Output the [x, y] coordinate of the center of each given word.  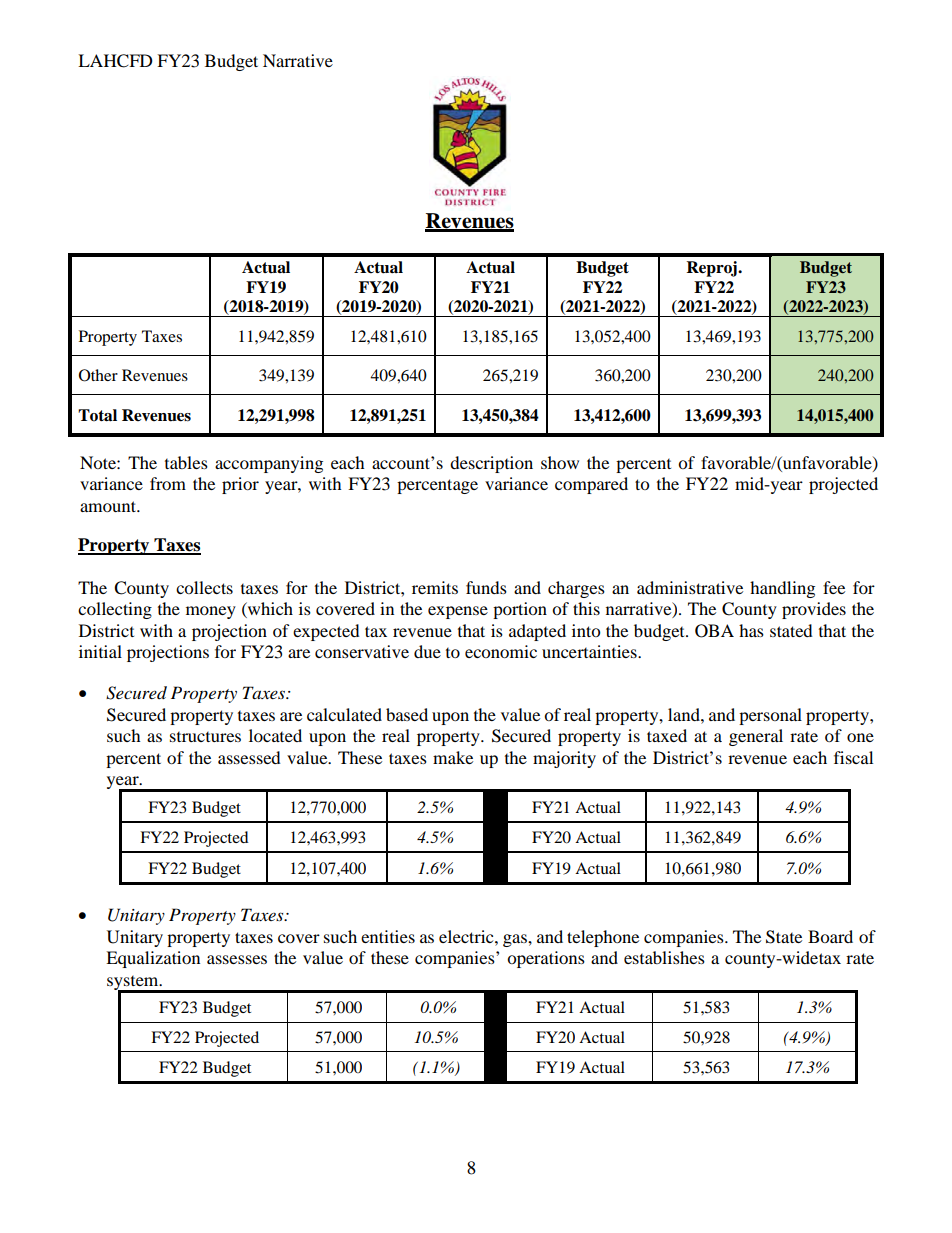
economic [501, 651]
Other [98, 375]
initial [100, 651]
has [751, 630]
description [491, 464]
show [560, 462]
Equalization [153, 959]
